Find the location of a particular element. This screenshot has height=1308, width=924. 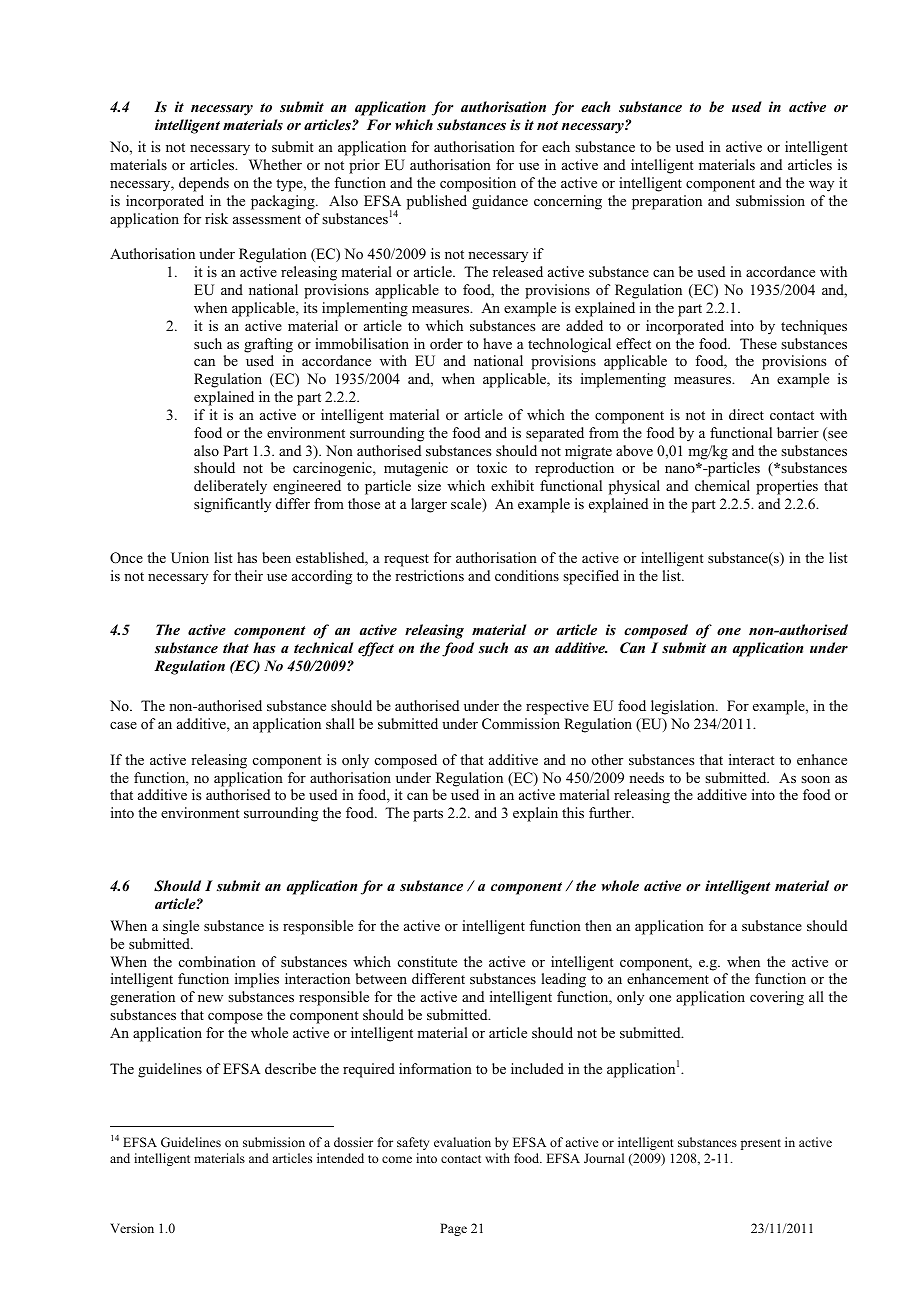

this is located at coordinates (573, 812).
